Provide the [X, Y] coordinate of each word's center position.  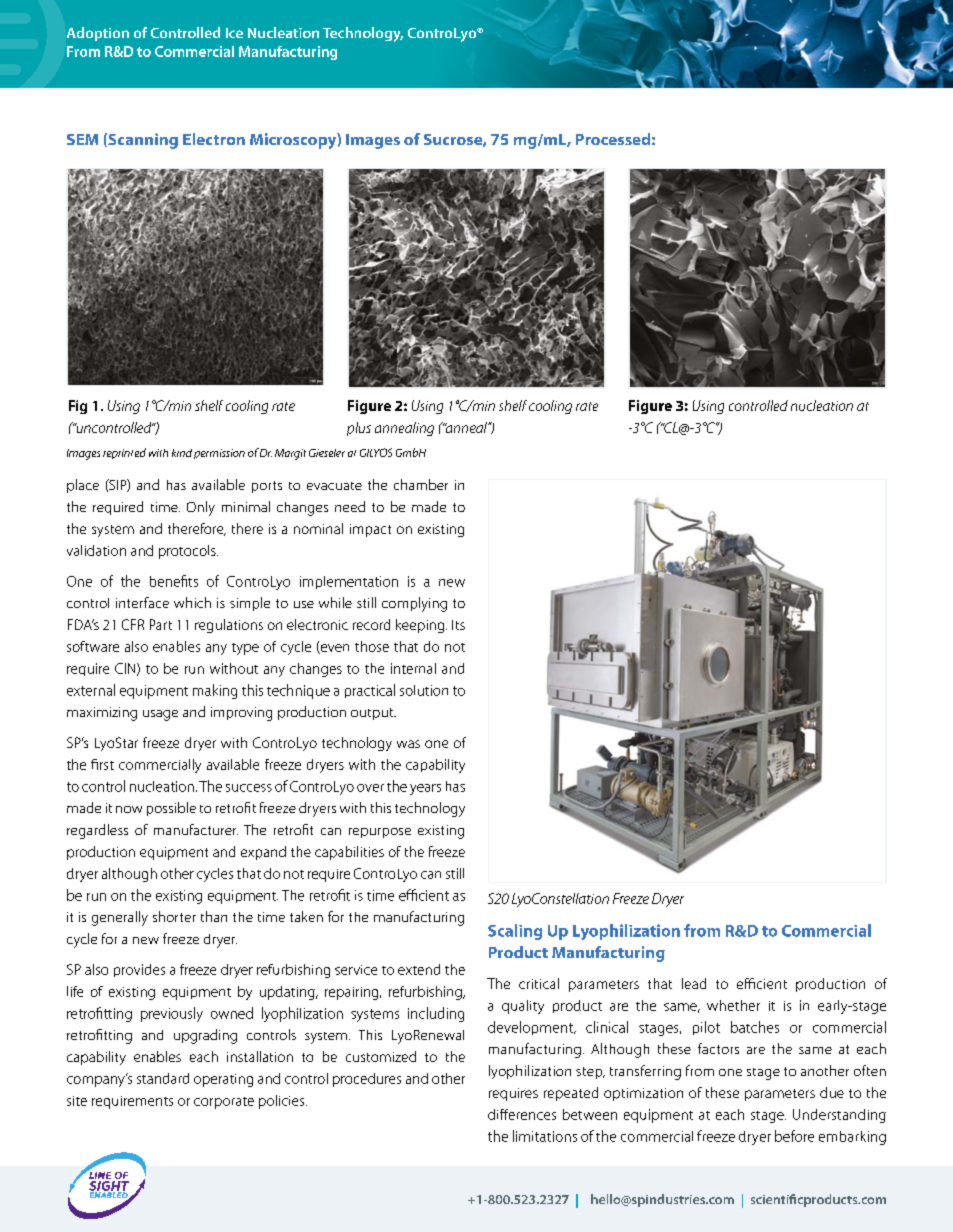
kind [182, 453]
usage [160, 715]
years [425, 789]
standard [163, 1078]
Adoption [98, 34]
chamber [421, 484]
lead [694, 983]
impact [370, 530]
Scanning [142, 141]
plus [359, 429]
